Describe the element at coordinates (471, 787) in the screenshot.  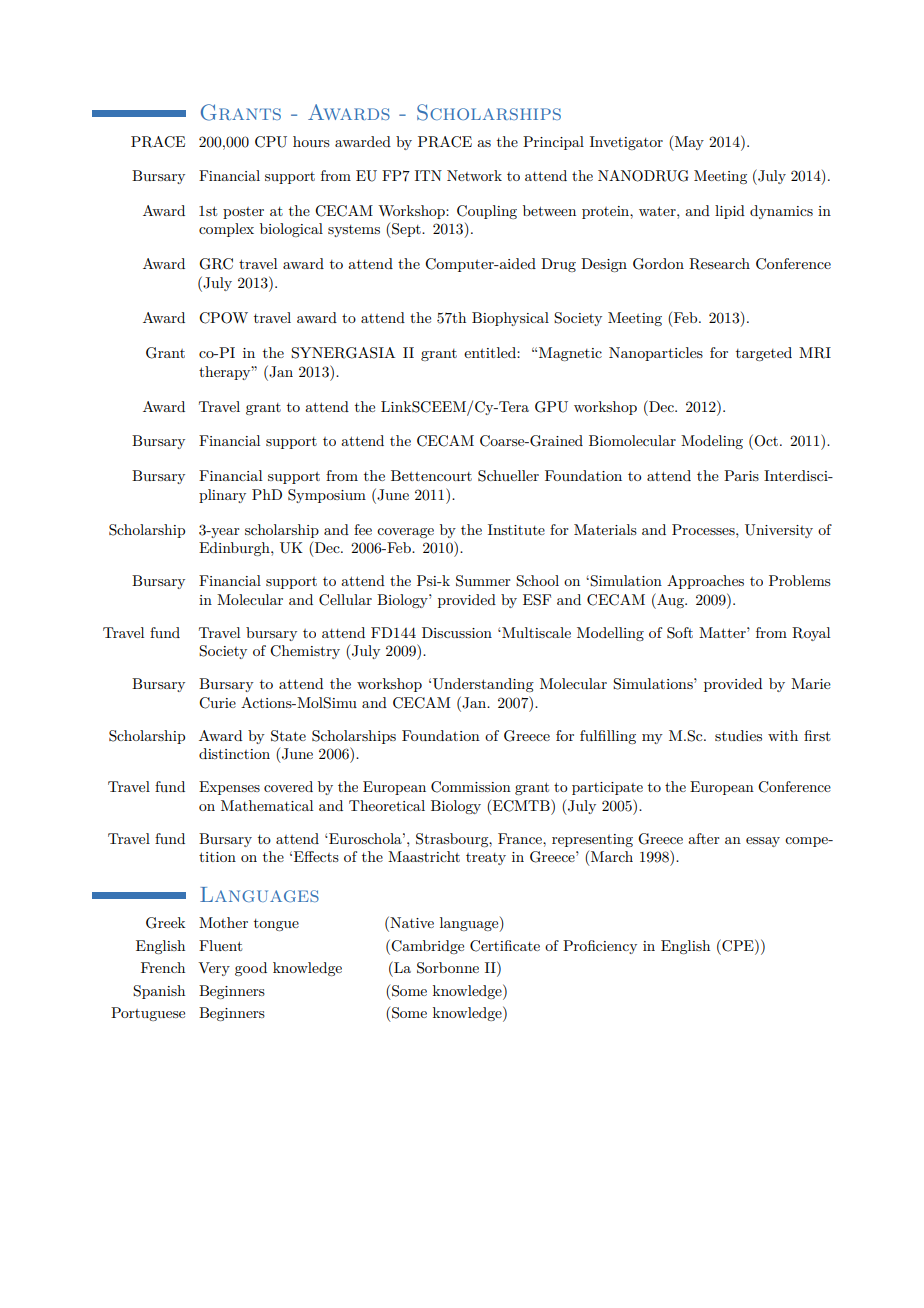
I see `Commission` at that location.
